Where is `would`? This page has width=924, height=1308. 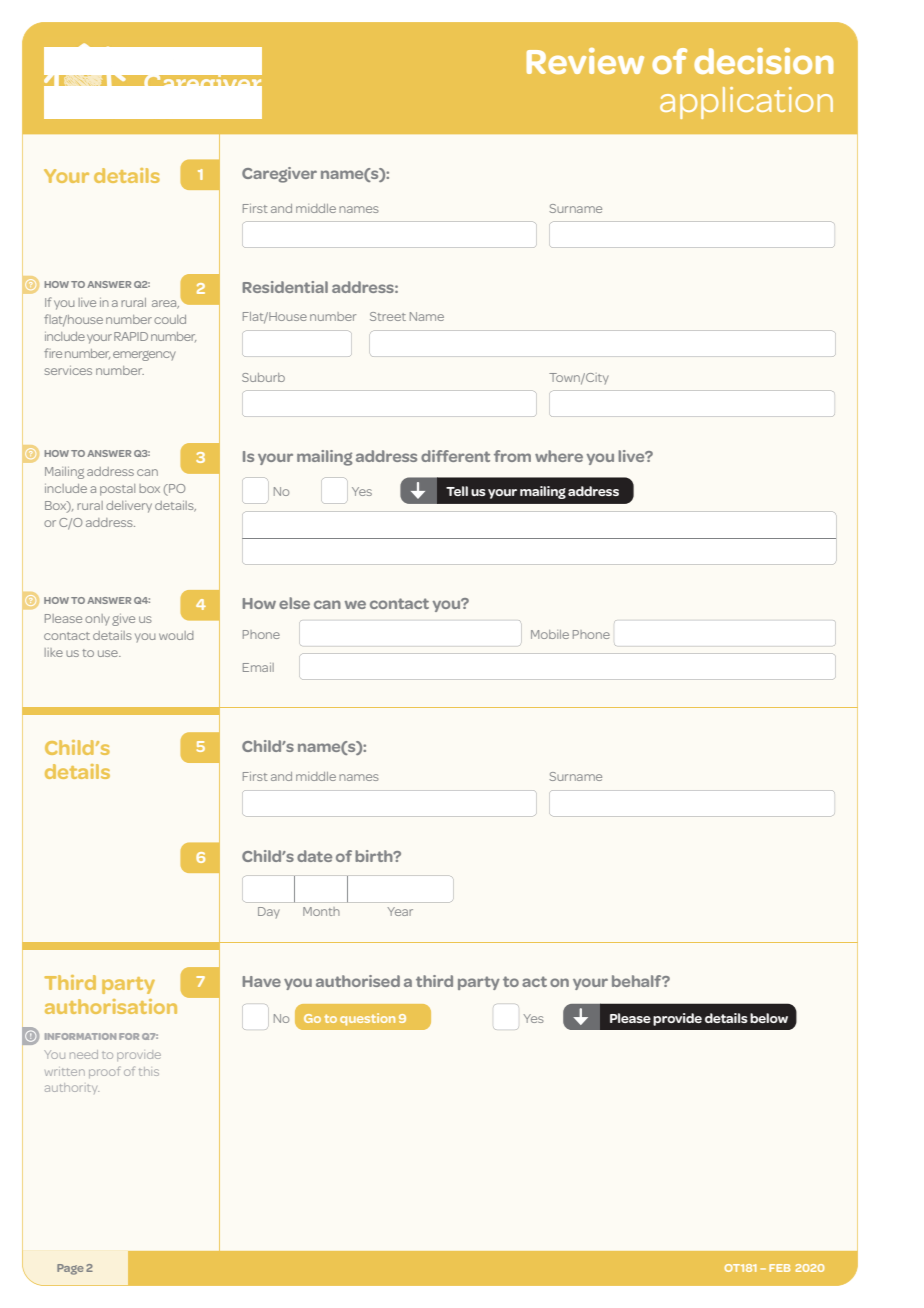
would is located at coordinates (176, 635).
